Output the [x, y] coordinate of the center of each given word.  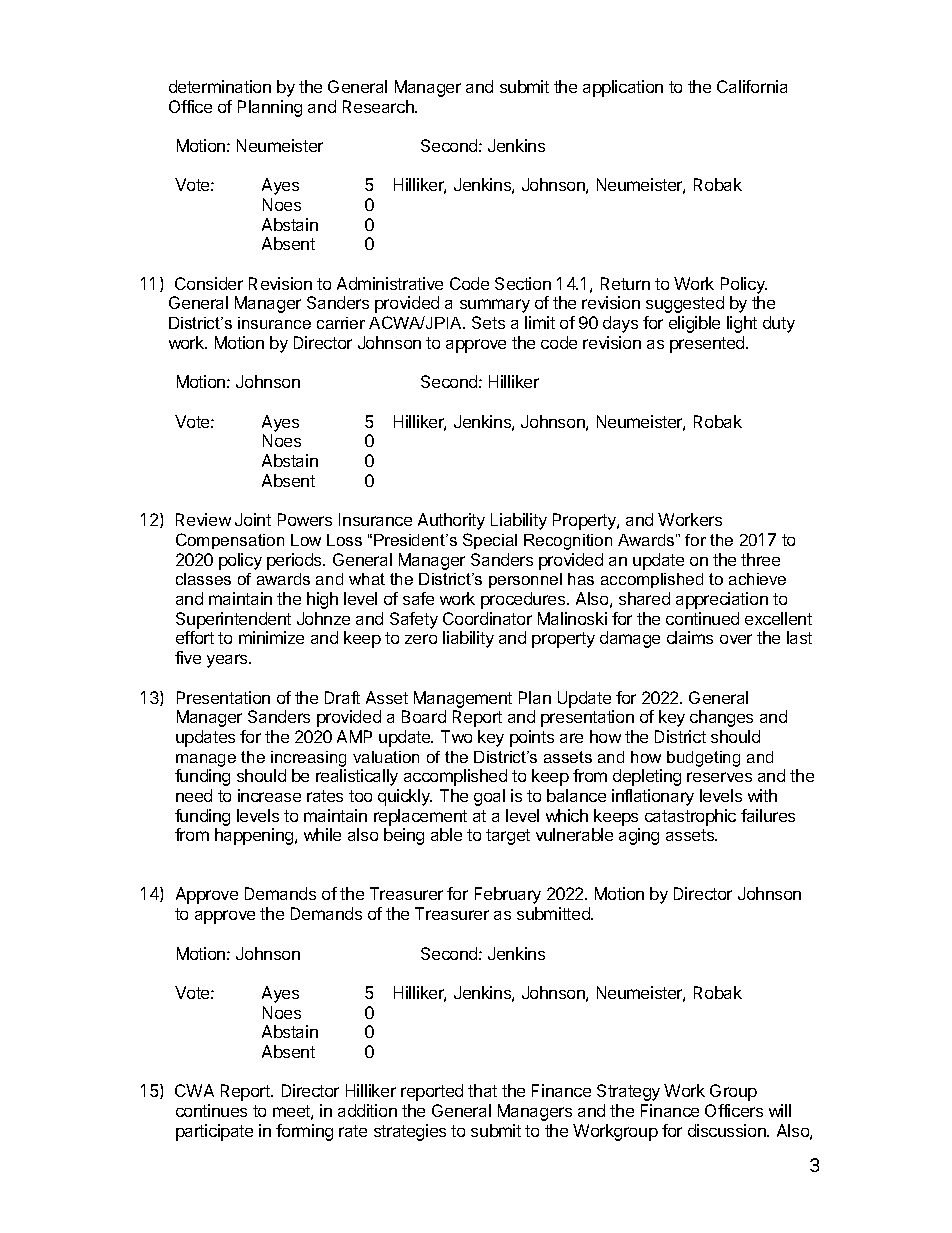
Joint [253, 519]
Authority [451, 521]
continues [211, 1110]
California [752, 86]
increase [269, 795]
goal [489, 797]
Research [379, 106]
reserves [719, 777]
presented [708, 344]
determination [220, 86]
